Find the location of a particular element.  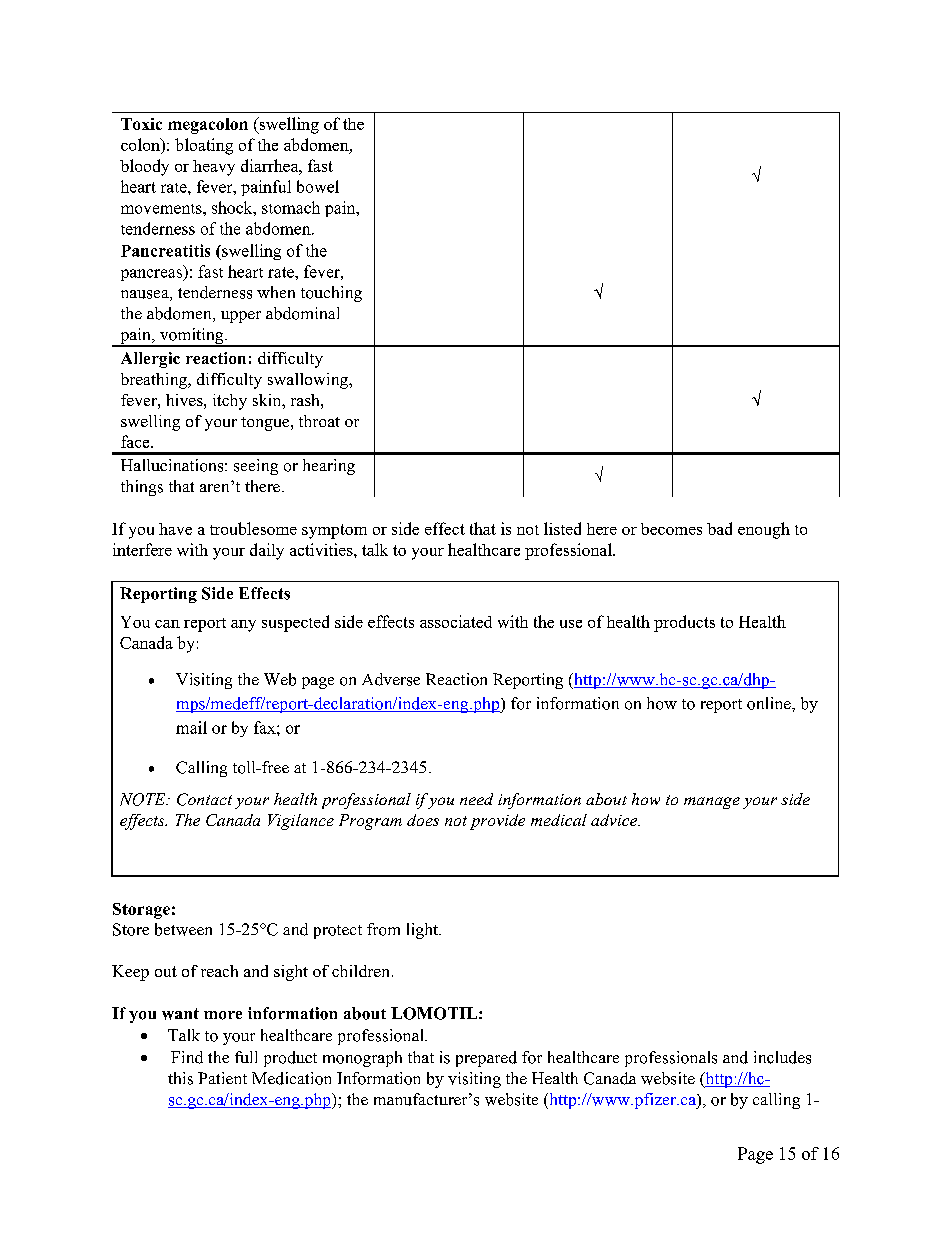

bad is located at coordinates (719, 528).
